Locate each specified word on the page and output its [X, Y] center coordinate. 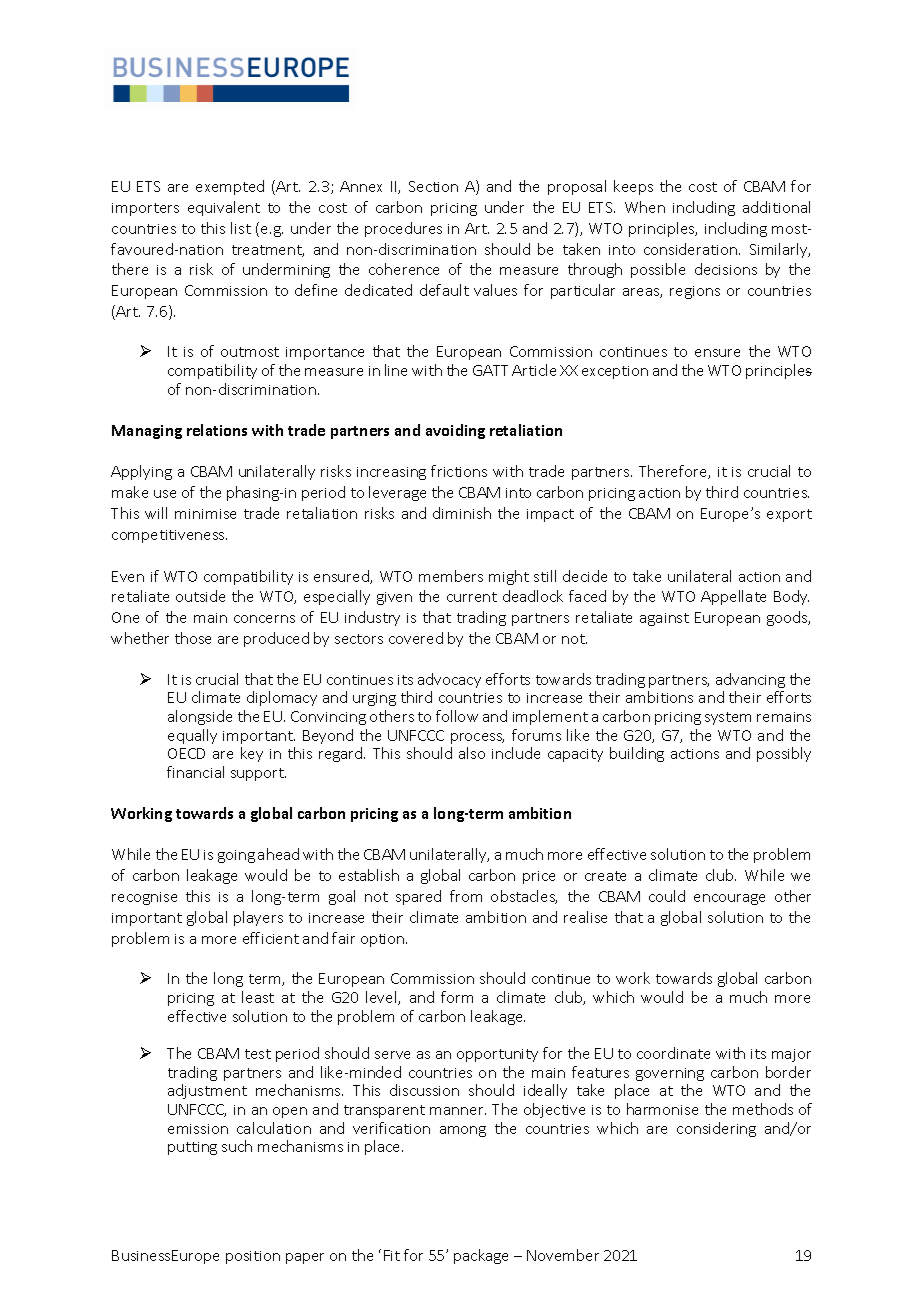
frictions [459, 471]
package [481, 1256]
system [728, 718]
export [789, 515]
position [253, 1257]
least [258, 997]
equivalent [224, 208]
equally [192, 736]
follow [457, 716]
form [457, 997]
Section [433, 186]
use [165, 494]
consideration [690, 249]
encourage [729, 899]
